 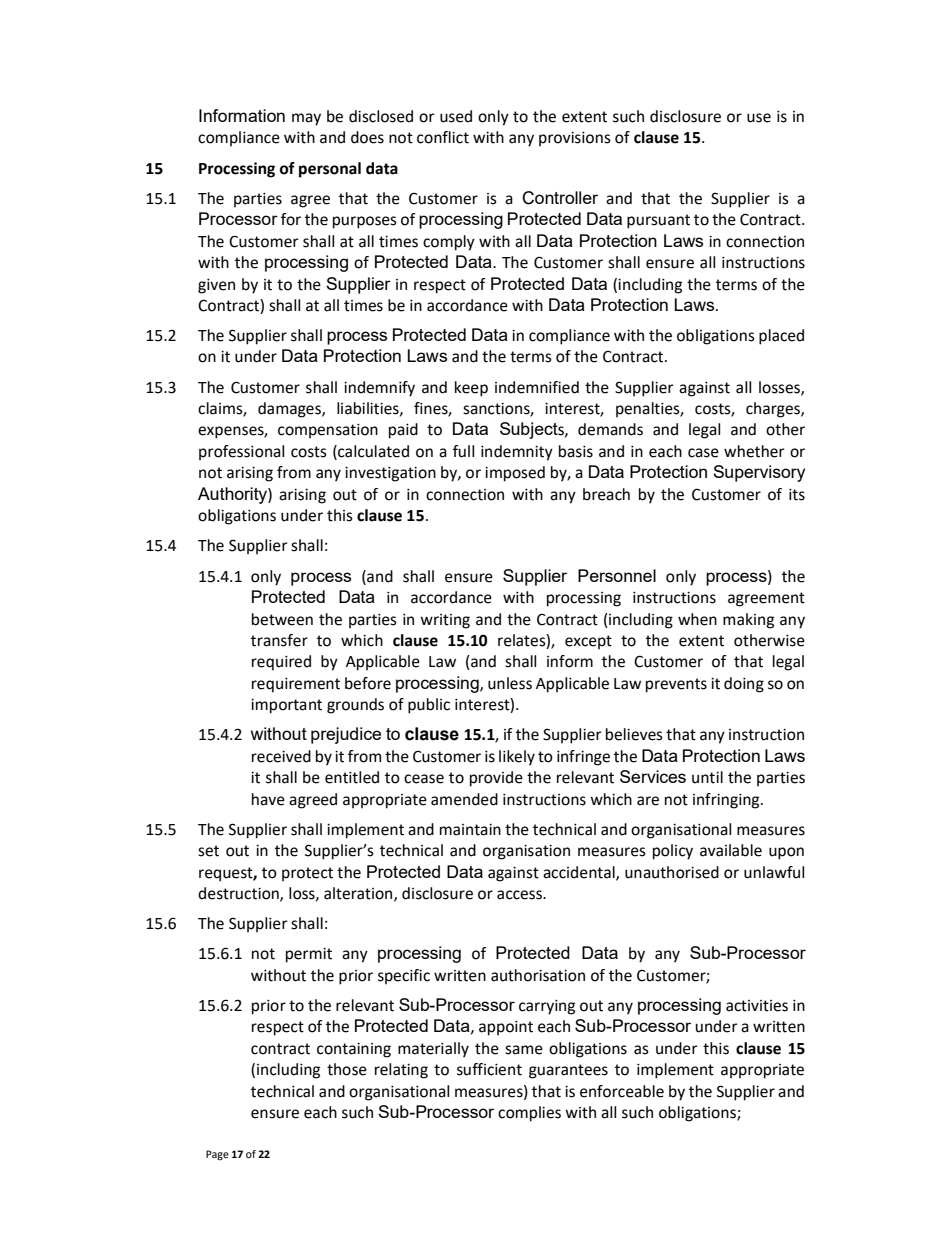 What do you see at coordinates (306, 119) in the screenshot?
I see `may` at bounding box center [306, 119].
